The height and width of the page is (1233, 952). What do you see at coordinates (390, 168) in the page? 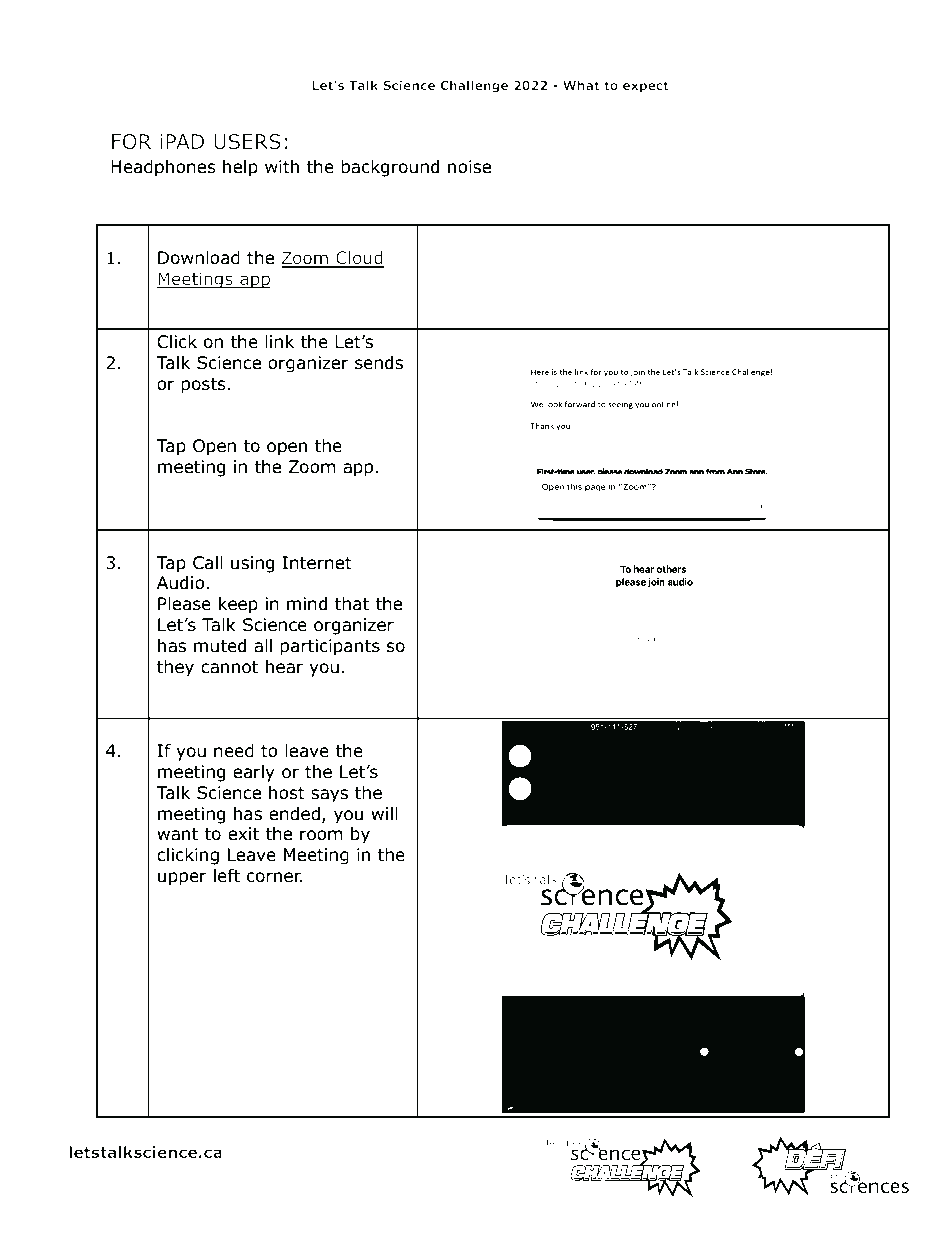
I see `background` at bounding box center [390, 168].
